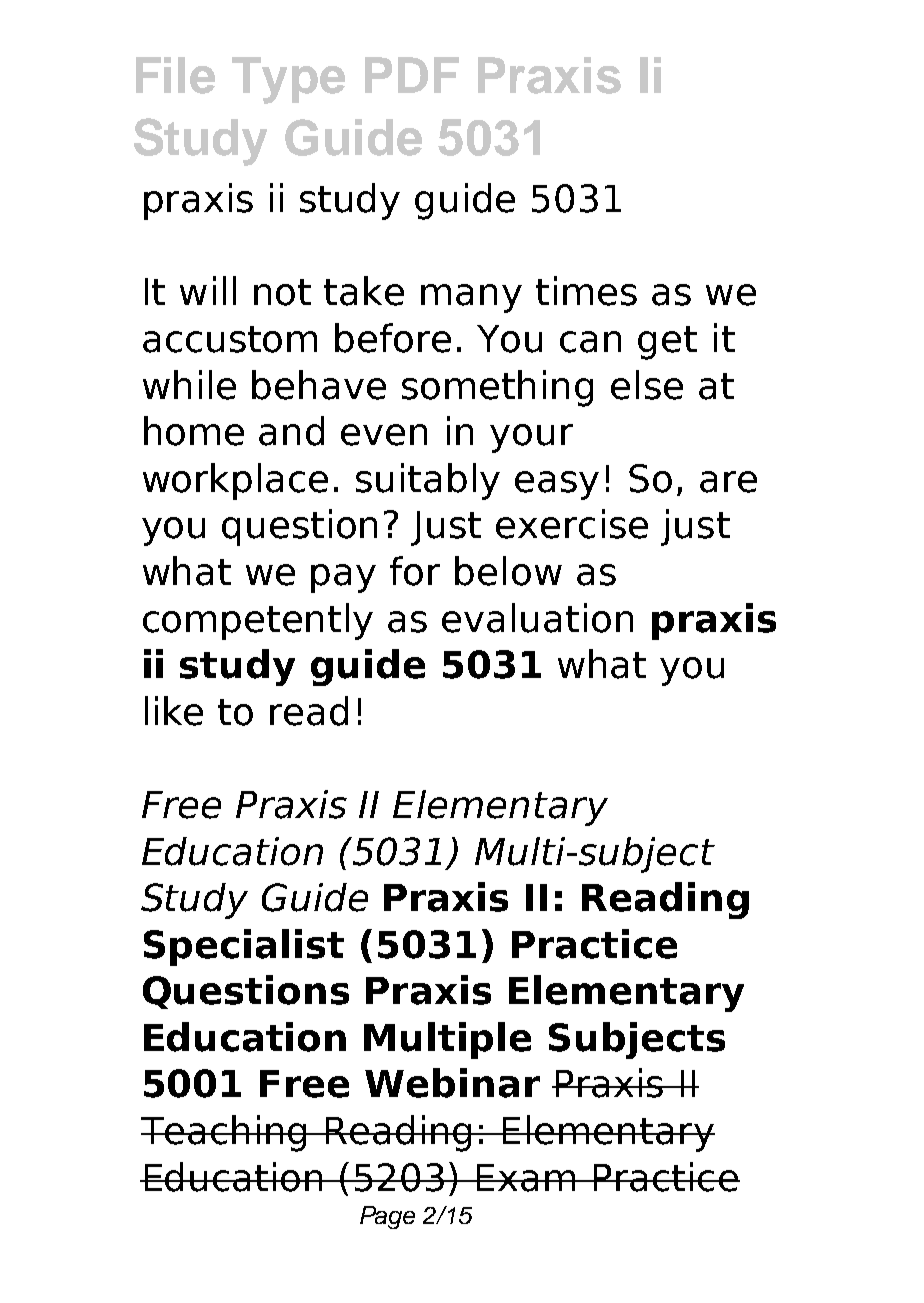 This page has height=1303, width=924. I want to click on Page, so click(387, 1217).
